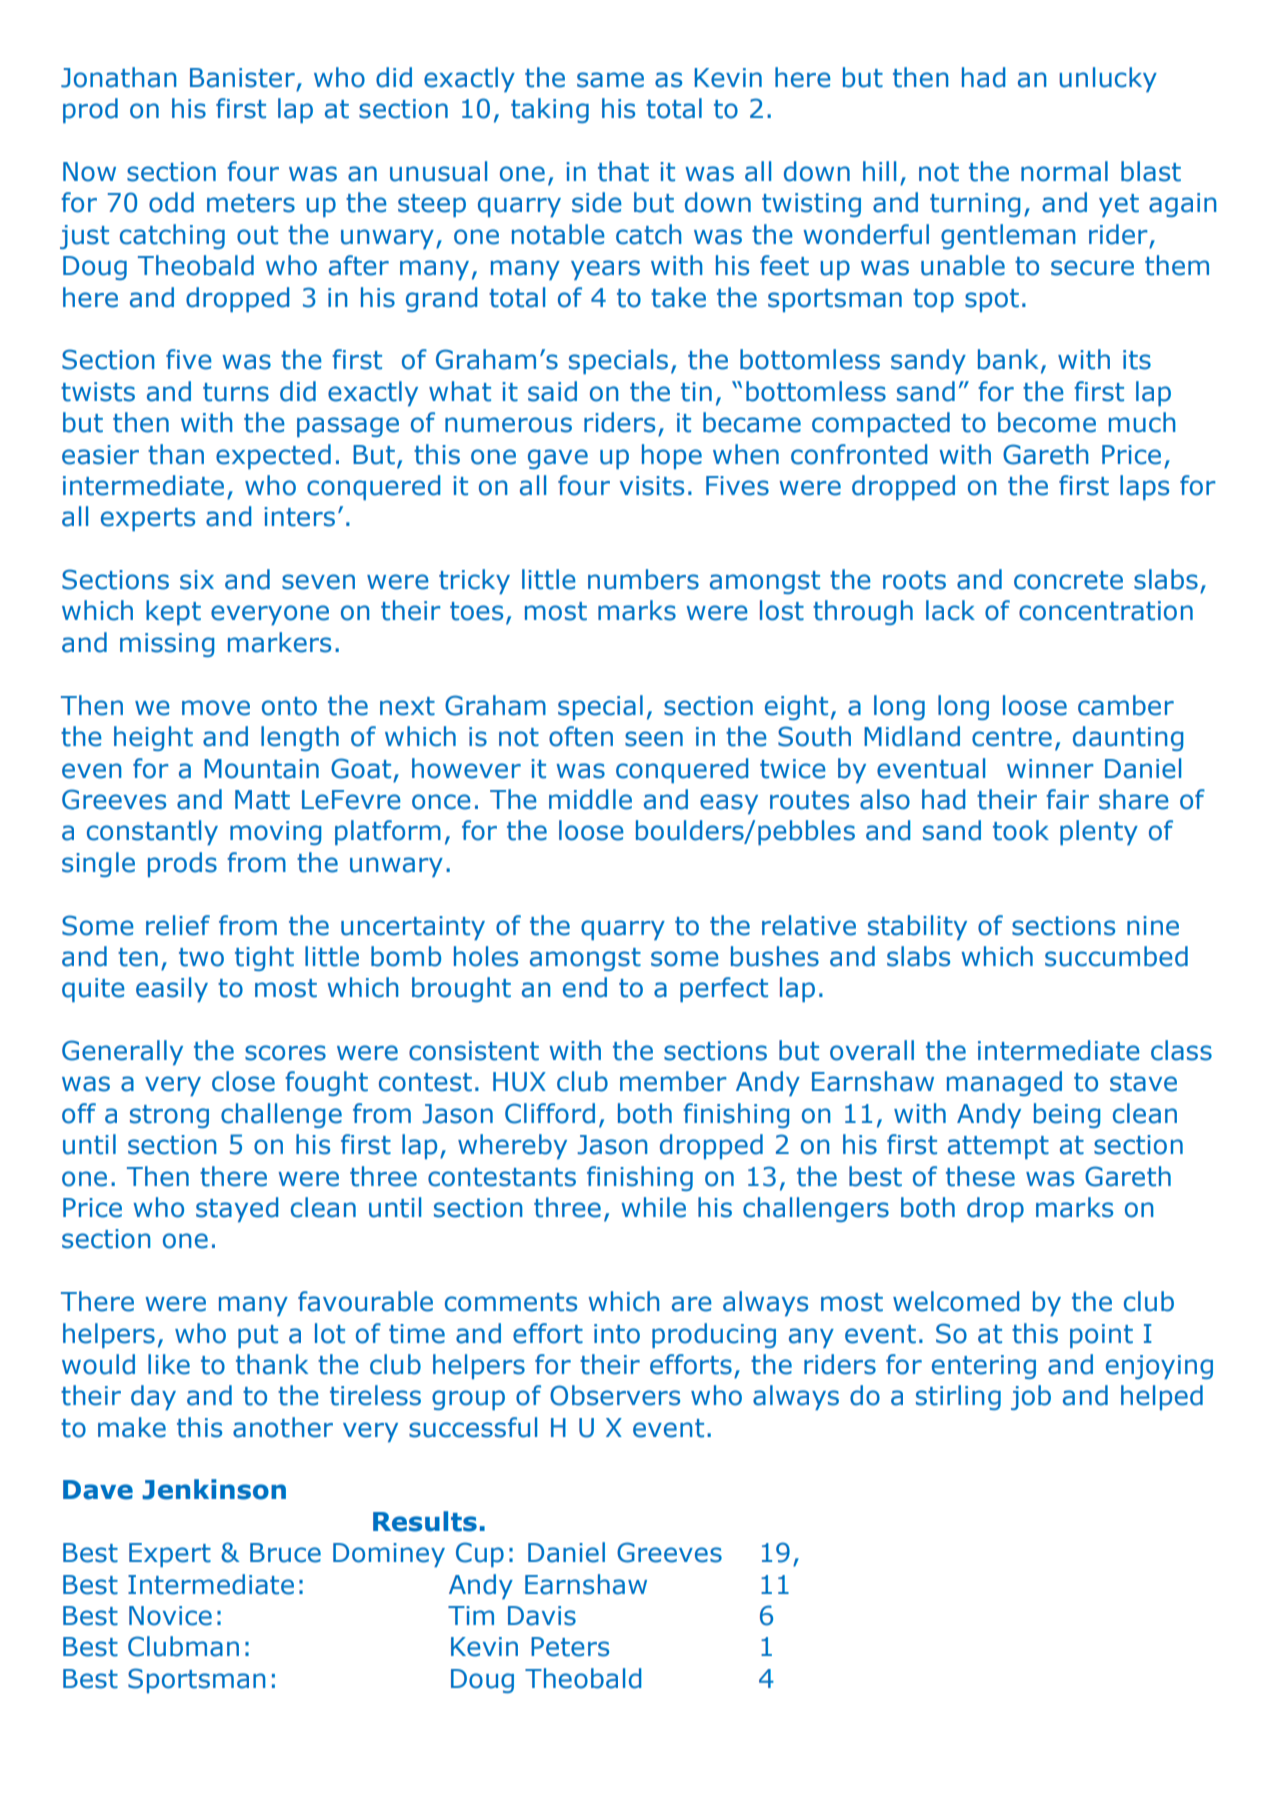 This page has width=1281, height=1812. Describe the element at coordinates (1021, 830) in the page. I see `took` at that location.
